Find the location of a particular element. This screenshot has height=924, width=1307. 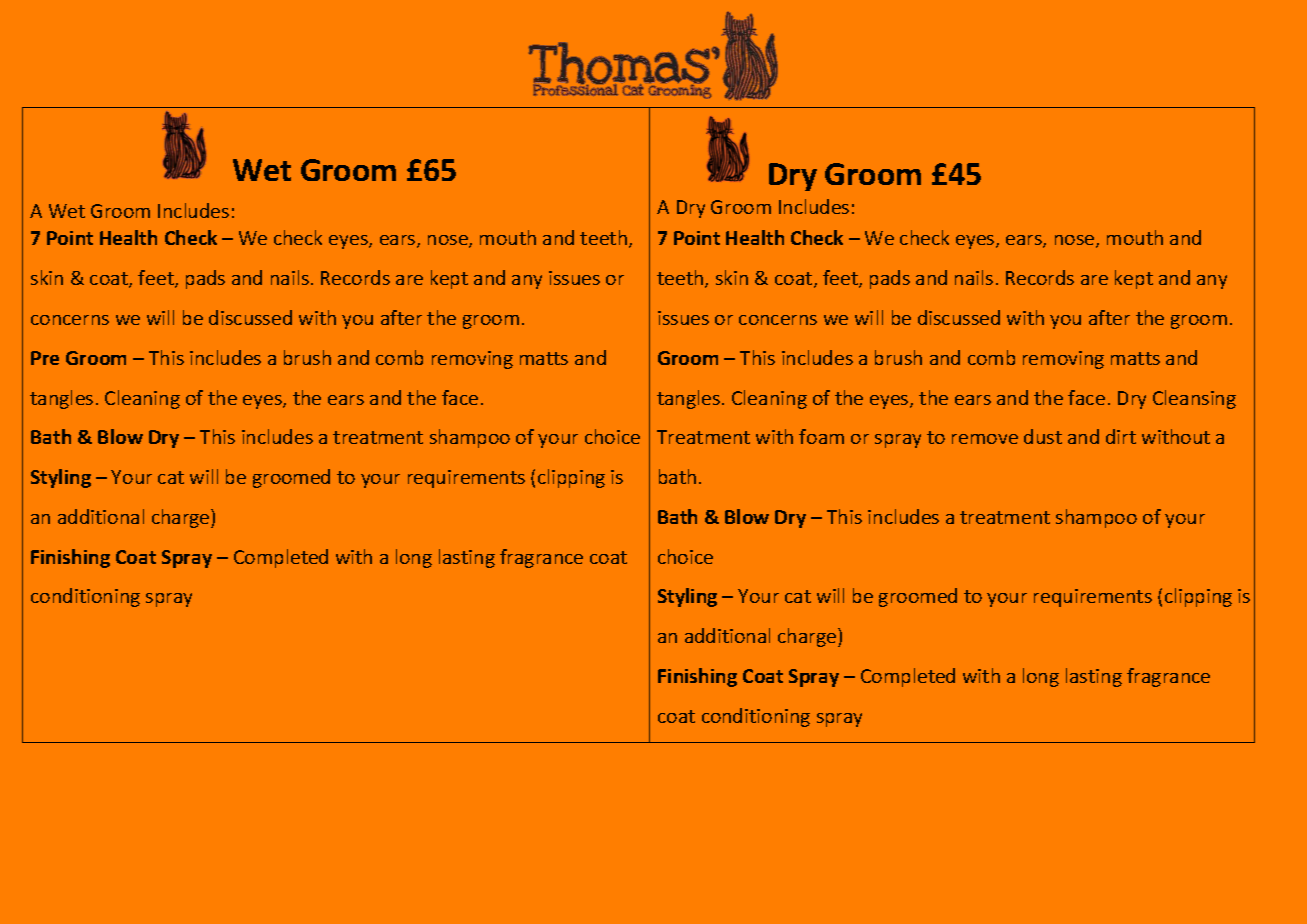

foam is located at coordinates (821, 436).
